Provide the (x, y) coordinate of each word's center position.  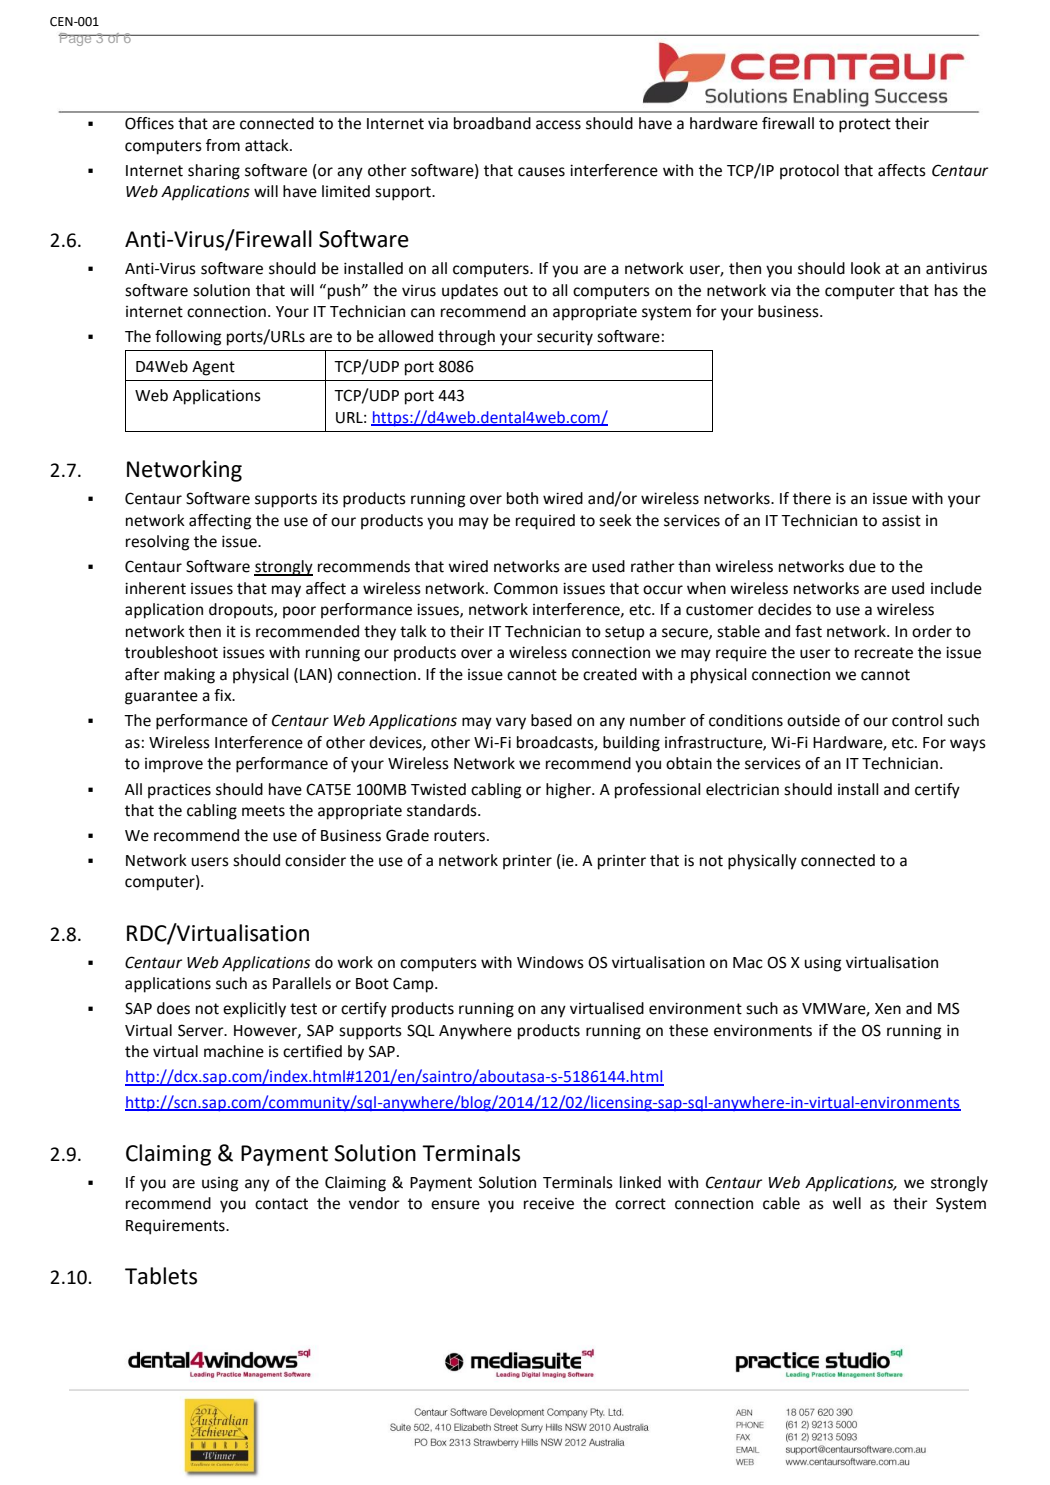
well (846, 1203)
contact (281, 1204)
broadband (492, 123)
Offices (149, 123)
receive (549, 1204)
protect (865, 125)
